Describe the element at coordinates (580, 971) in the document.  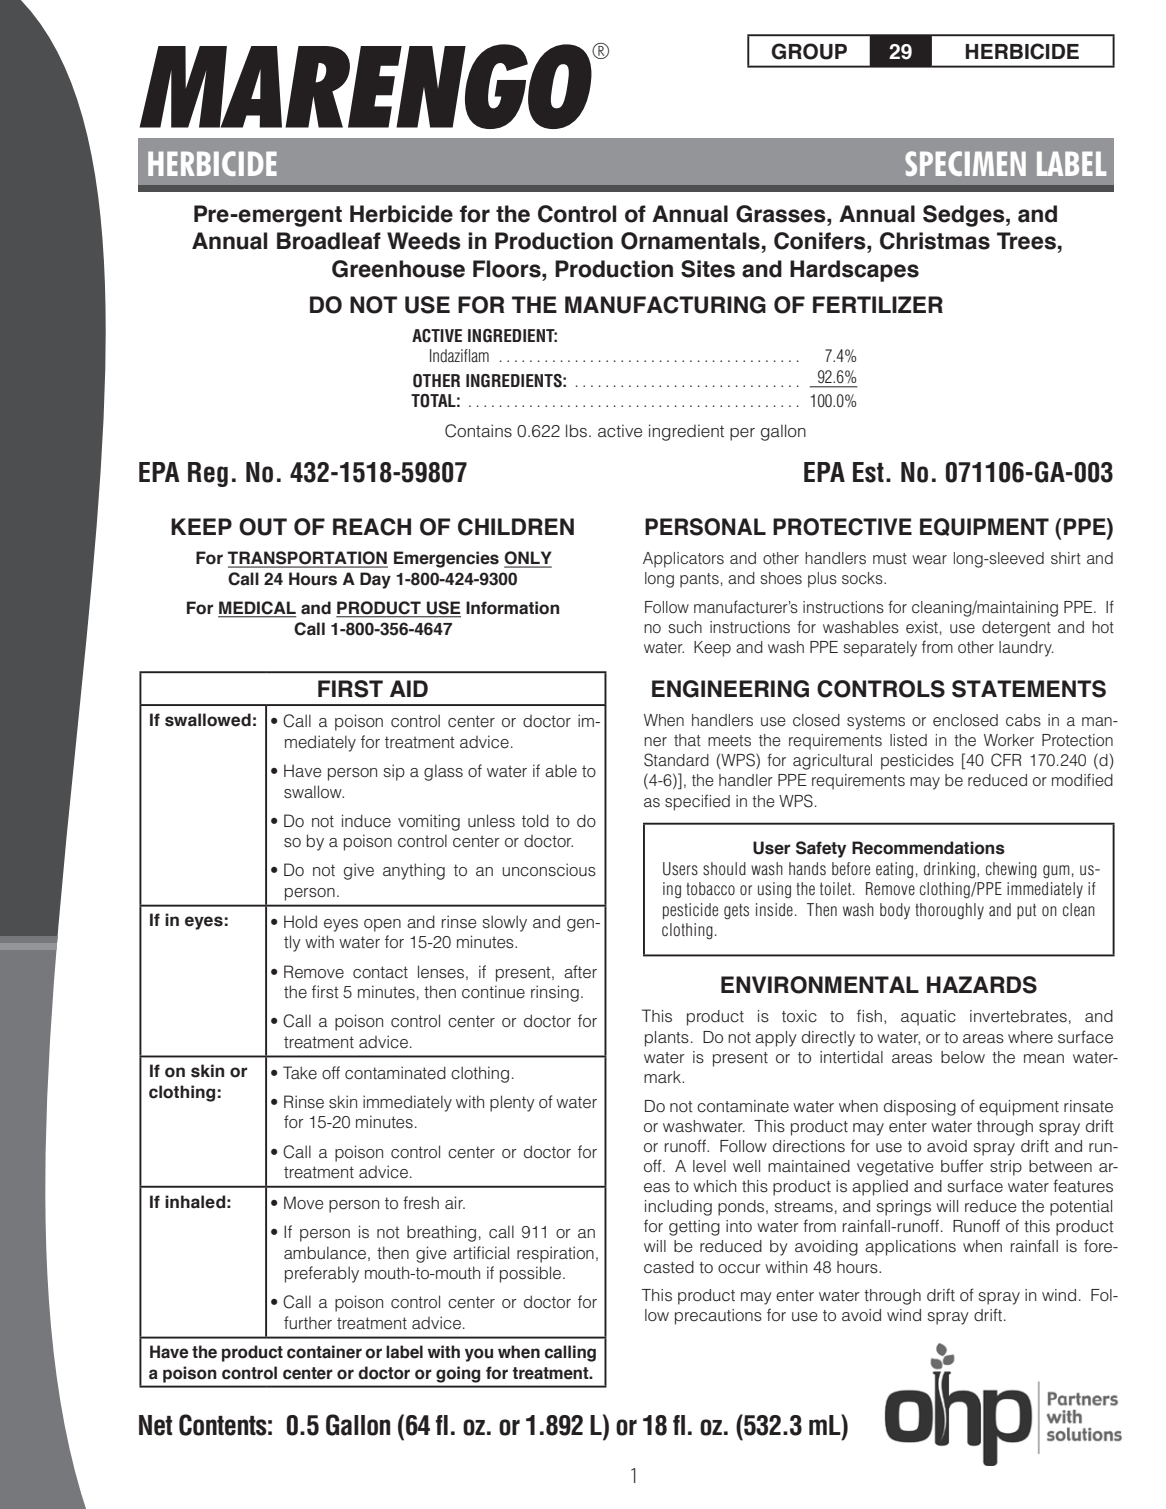
I see `after` at that location.
